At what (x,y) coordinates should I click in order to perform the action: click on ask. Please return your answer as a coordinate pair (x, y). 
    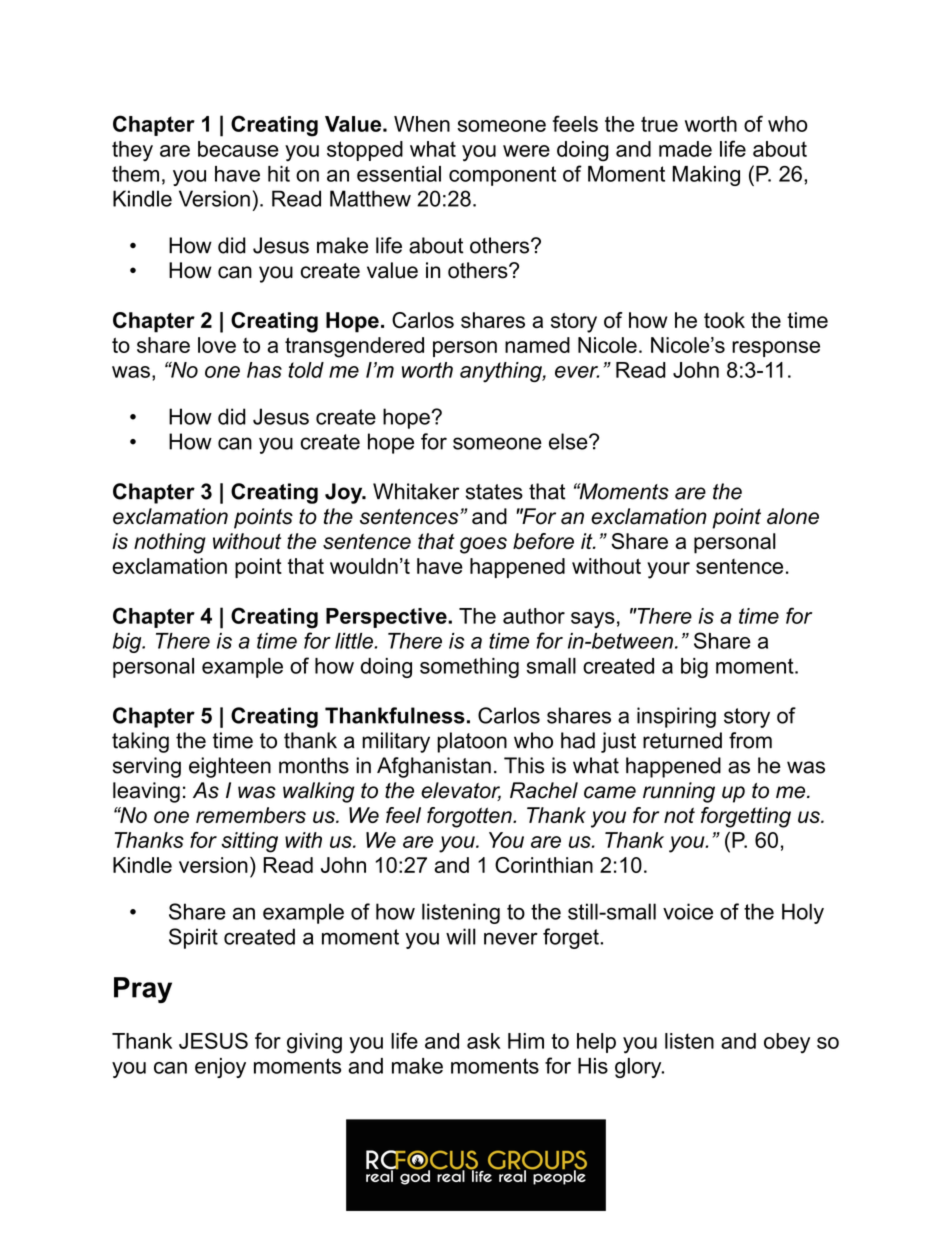
    Looking at the image, I should click on (484, 1041).
